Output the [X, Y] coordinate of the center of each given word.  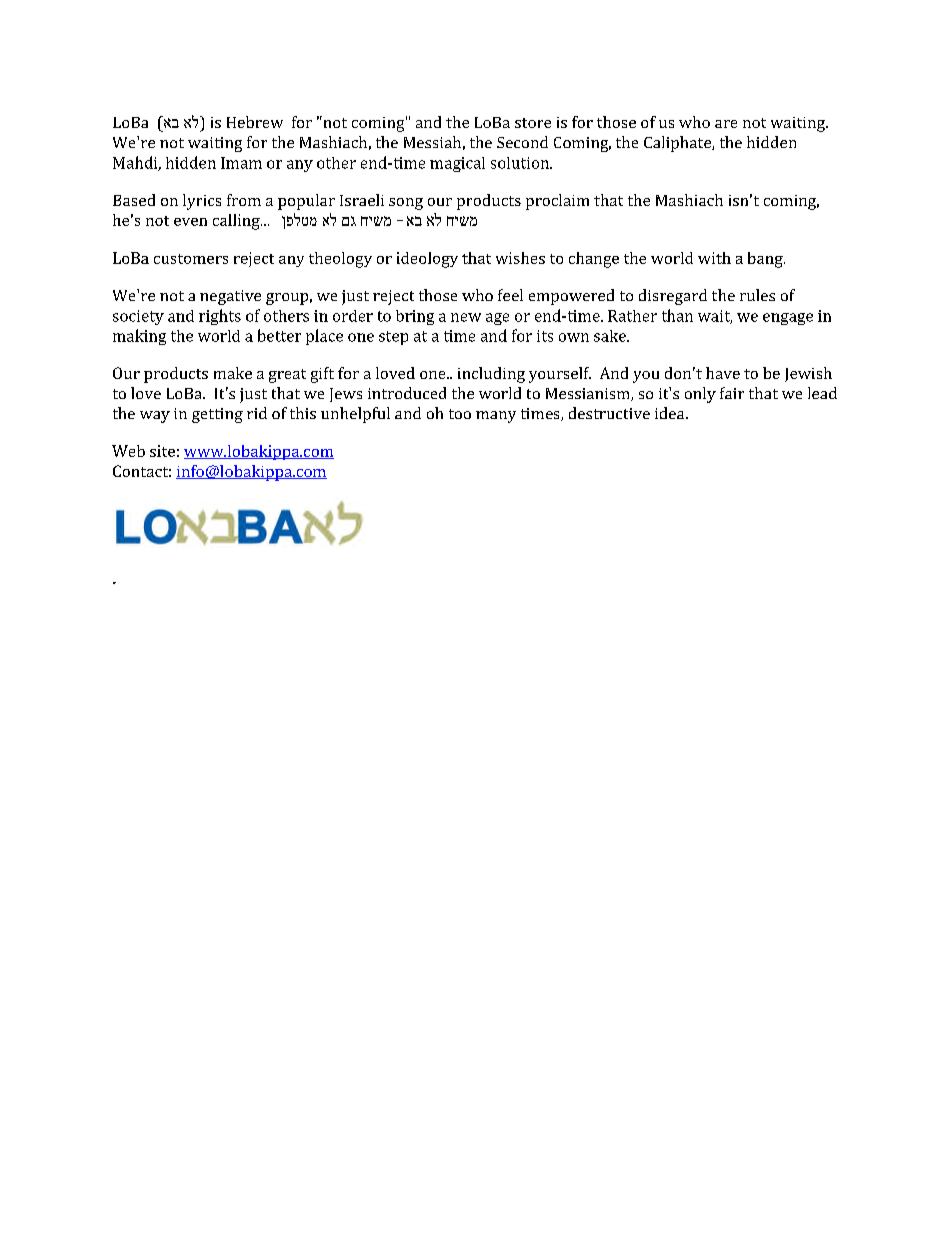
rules [757, 295]
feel [510, 295]
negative [230, 297]
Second [522, 142]
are [726, 124]
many [496, 417]
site [162, 451]
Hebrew [255, 122]
